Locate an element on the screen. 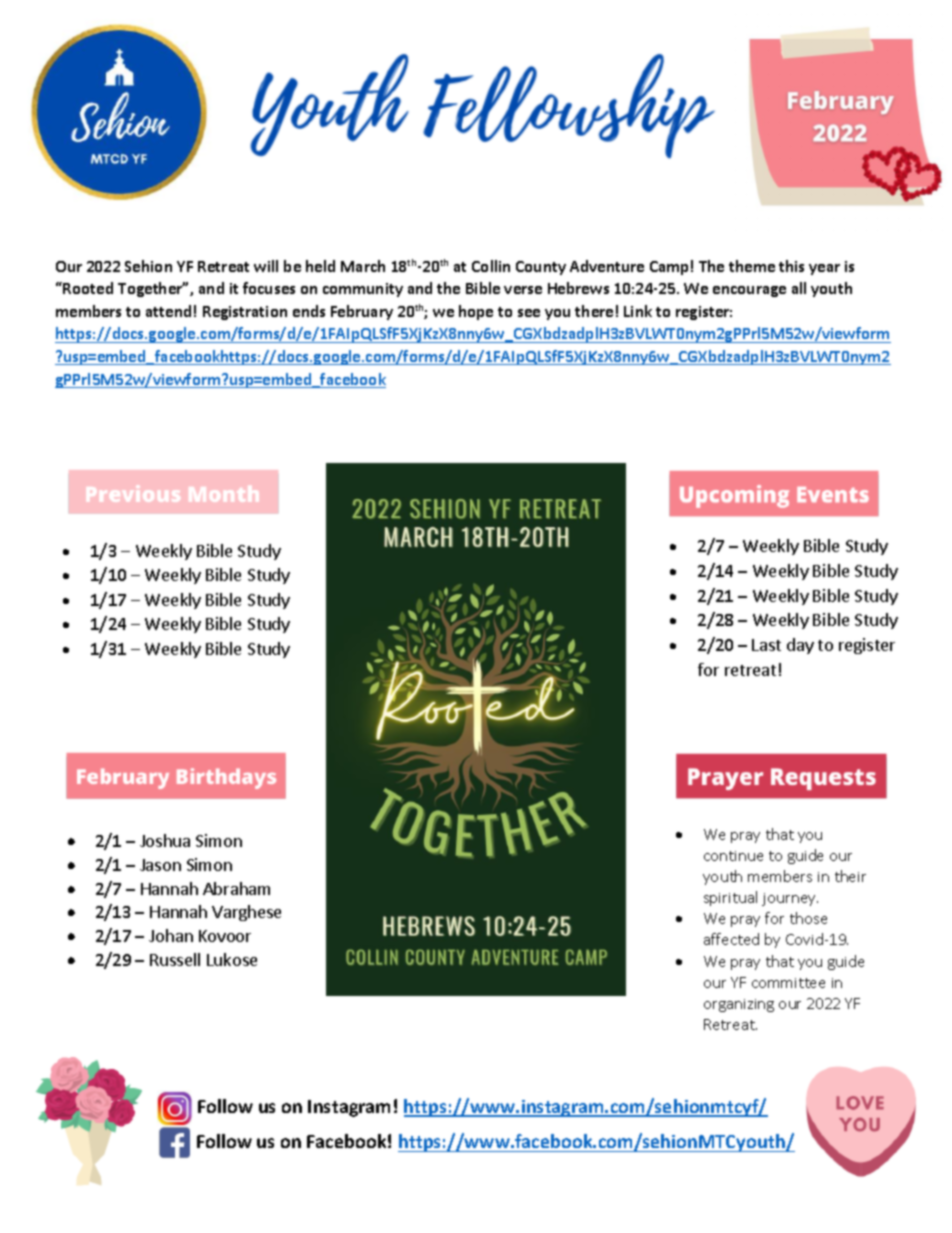 This screenshot has width=952, height=1233. day is located at coordinates (800, 646).
